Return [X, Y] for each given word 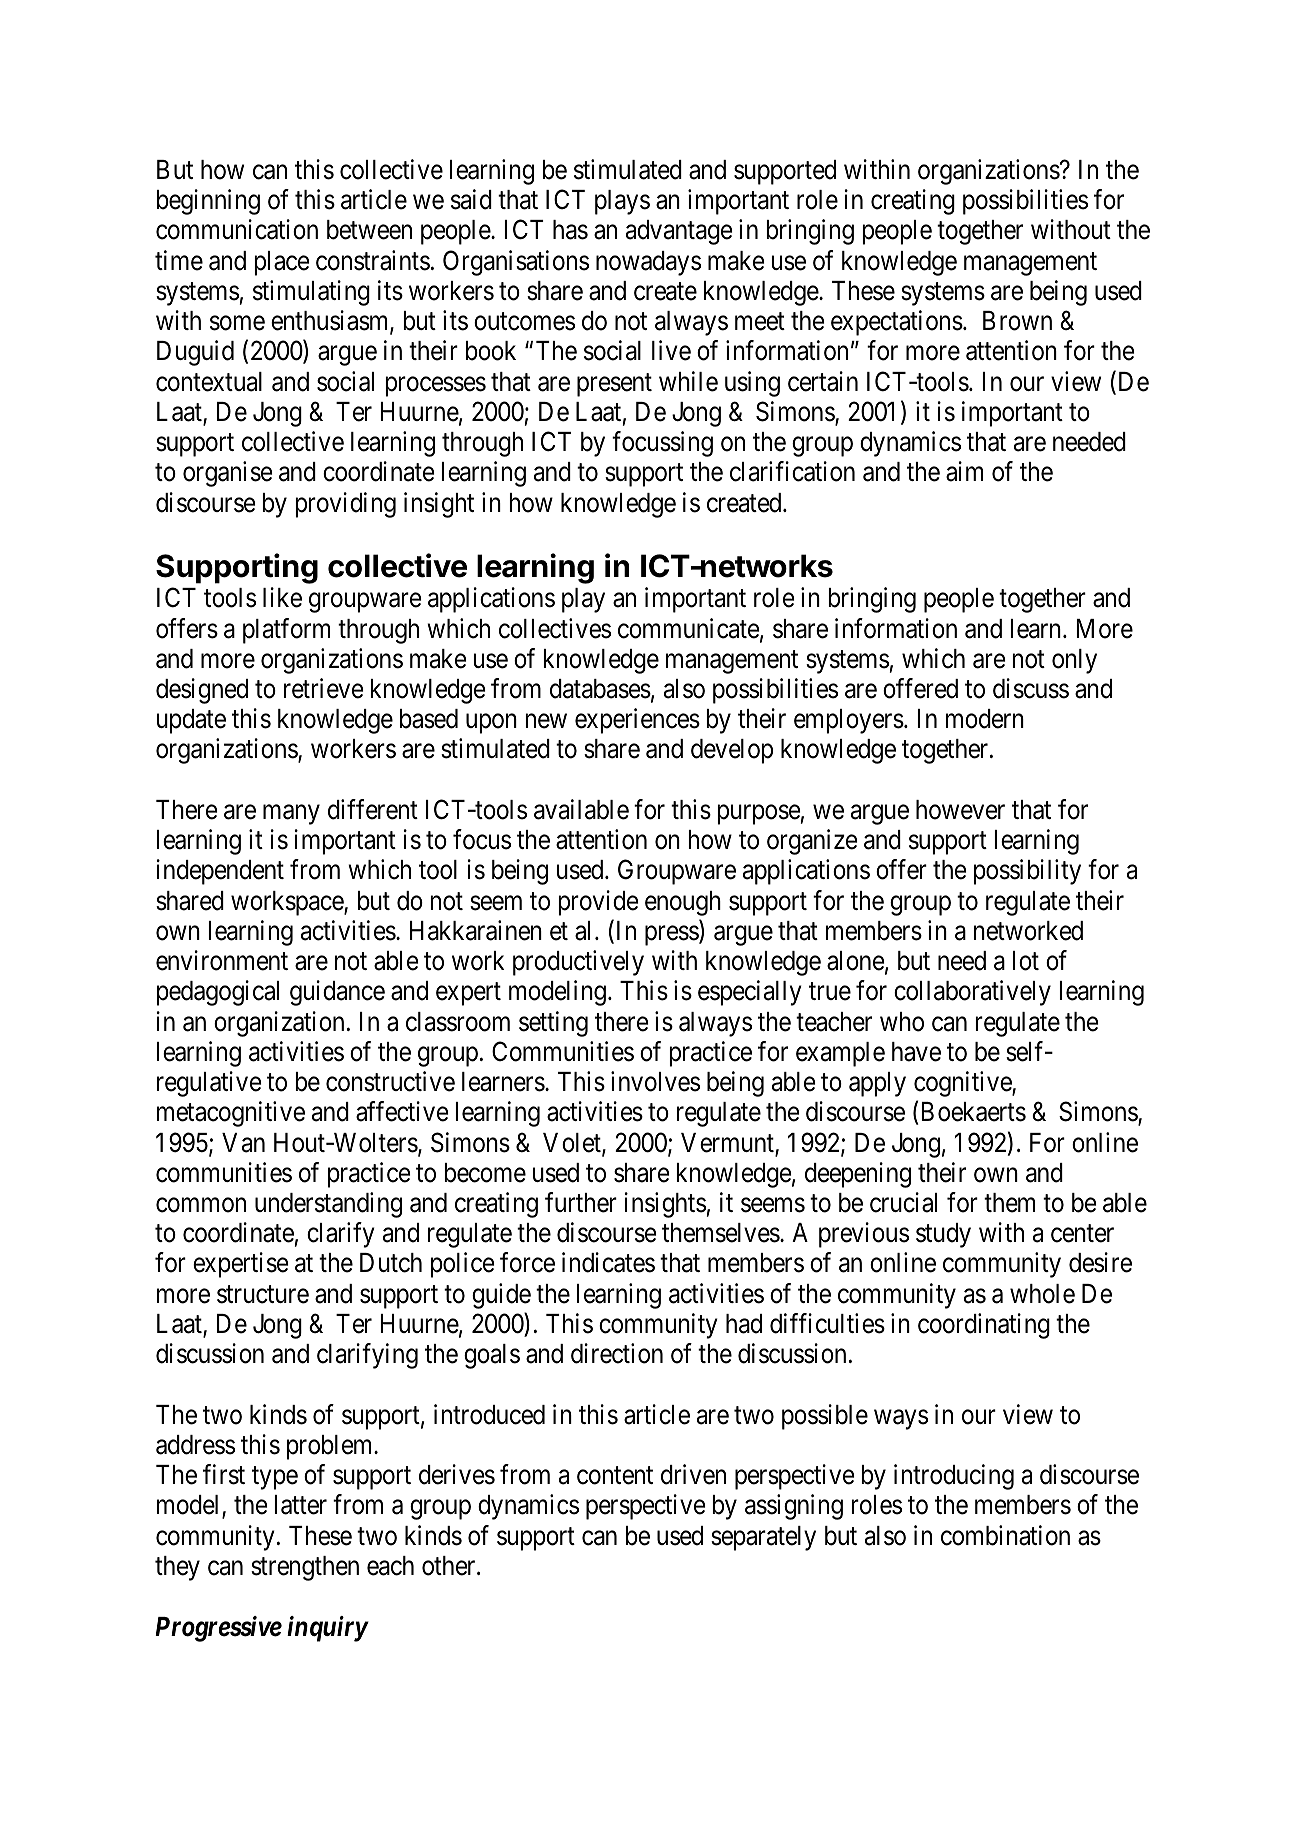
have [916, 1052]
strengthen [305, 1568]
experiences [637, 721]
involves [655, 1081]
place [282, 263]
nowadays [648, 263]
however [960, 810]
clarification [792, 471]
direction [617, 1353]
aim [964, 471]
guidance [337, 993]
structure [263, 1294]
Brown [1017, 321]
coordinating [984, 1326]
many [291, 815]
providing [345, 505]
